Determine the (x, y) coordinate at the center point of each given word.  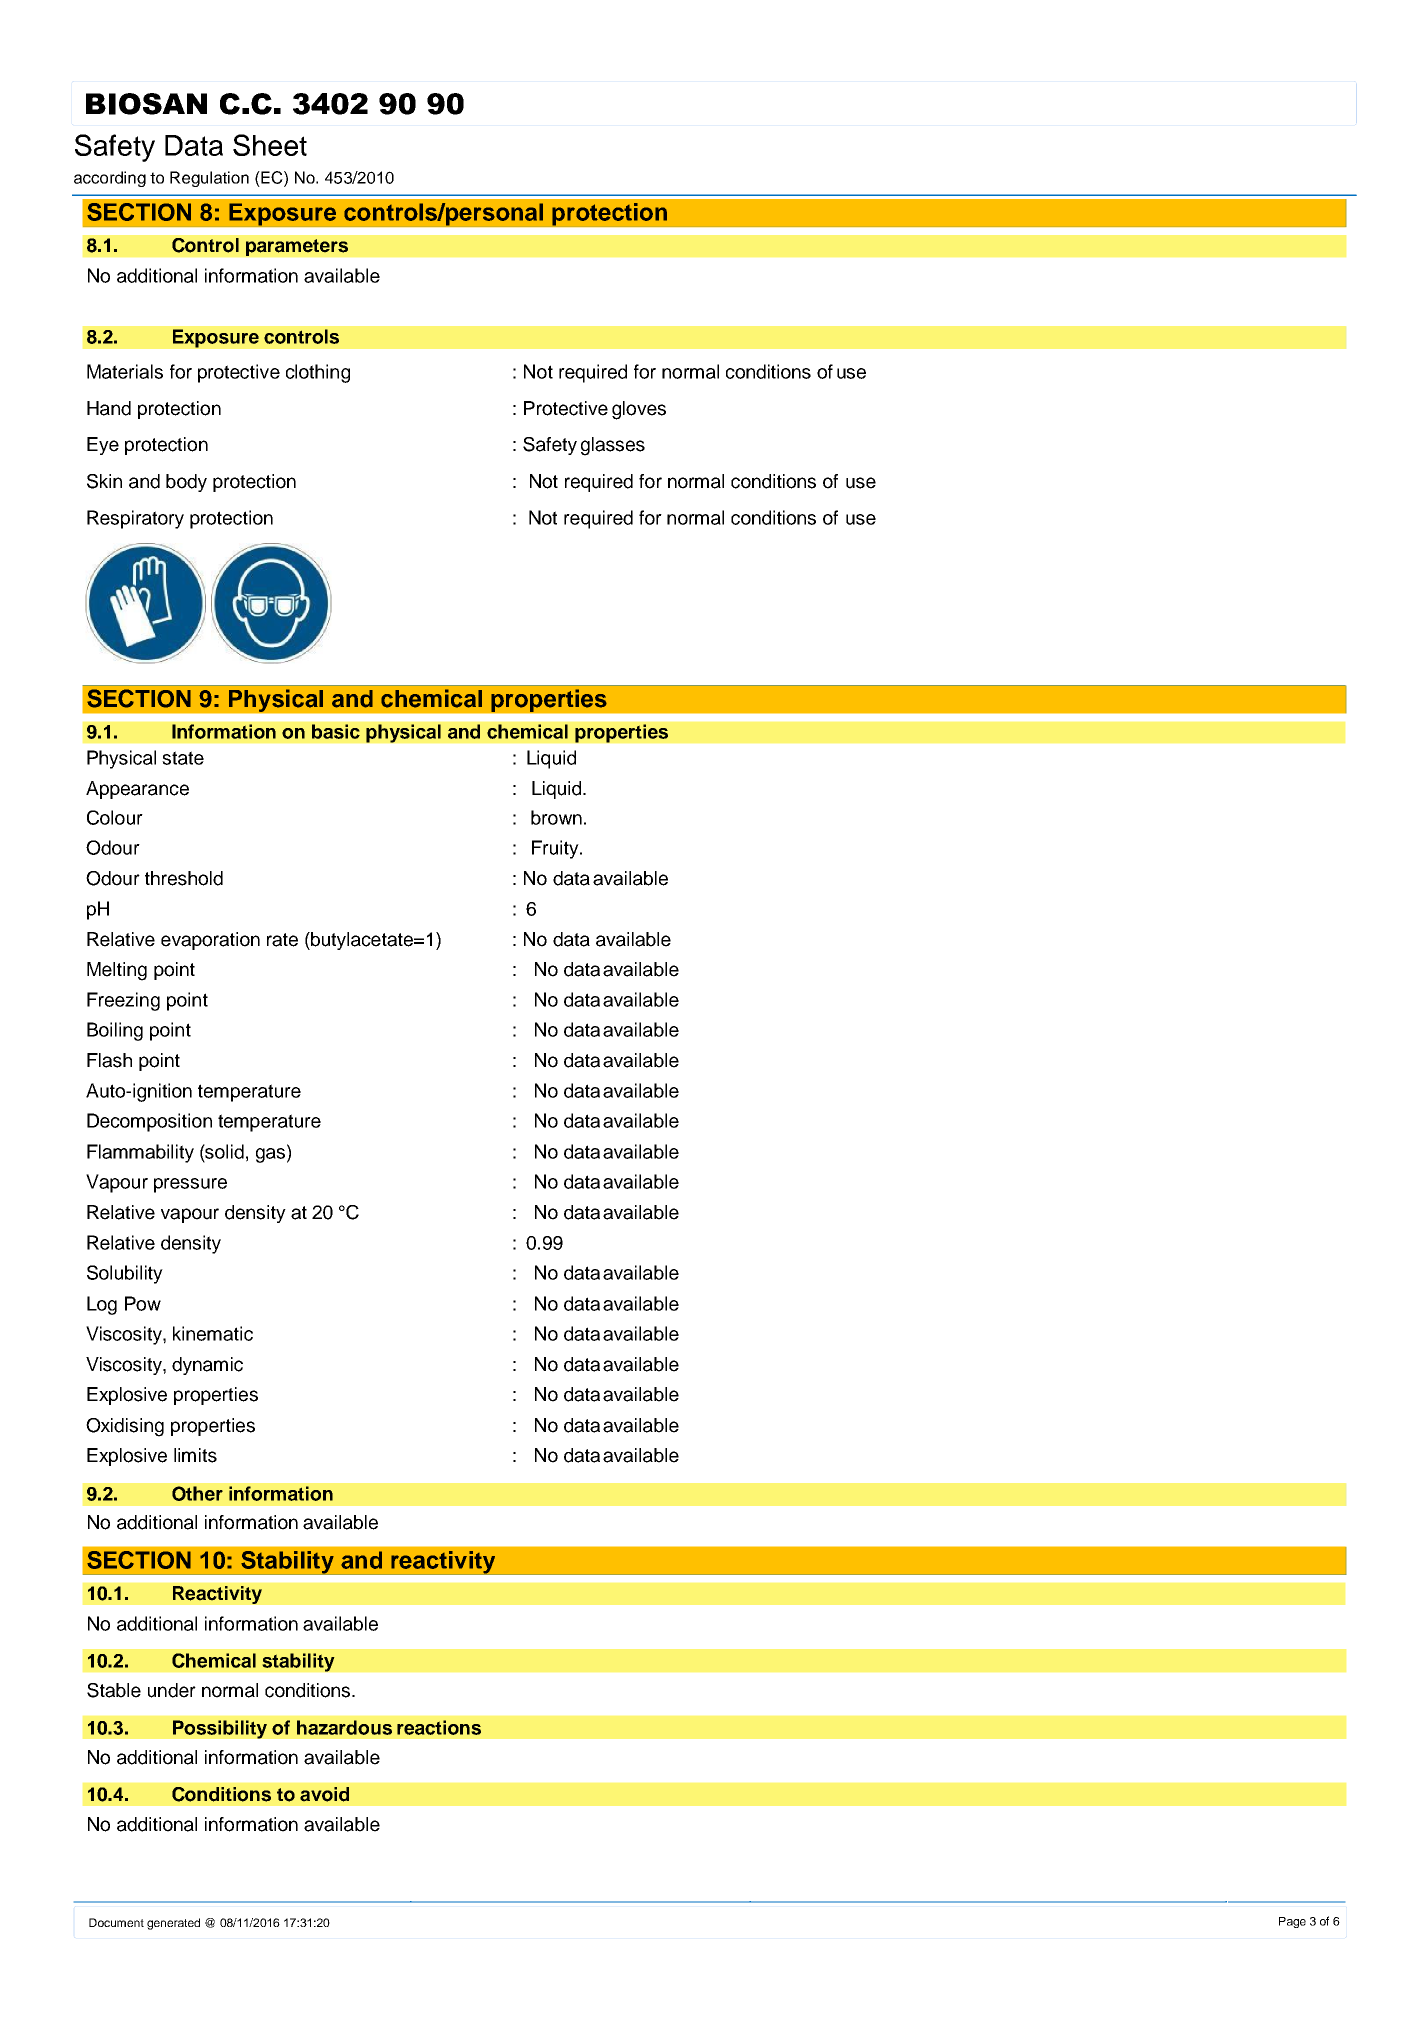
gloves (639, 410)
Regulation (209, 179)
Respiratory (135, 519)
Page (1292, 1922)
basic (336, 731)
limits (195, 1455)
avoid (324, 1794)
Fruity (556, 849)
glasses (613, 446)
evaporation (210, 941)
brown (556, 817)
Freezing (123, 1001)
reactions (439, 1727)
